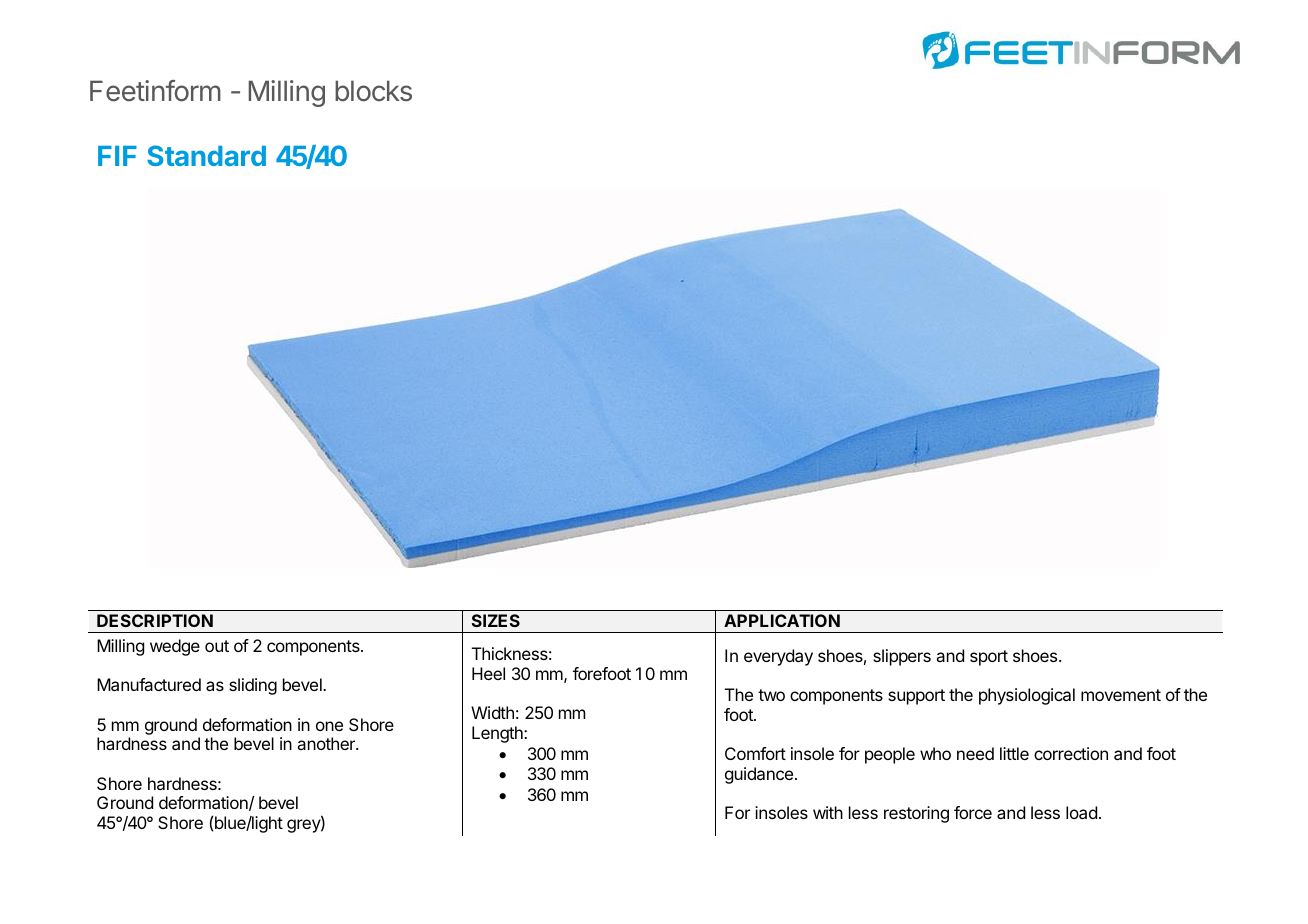 The height and width of the screenshot is (924, 1308). Describe the element at coordinates (782, 620) in the screenshot. I see `APPLICATION` at that location.
